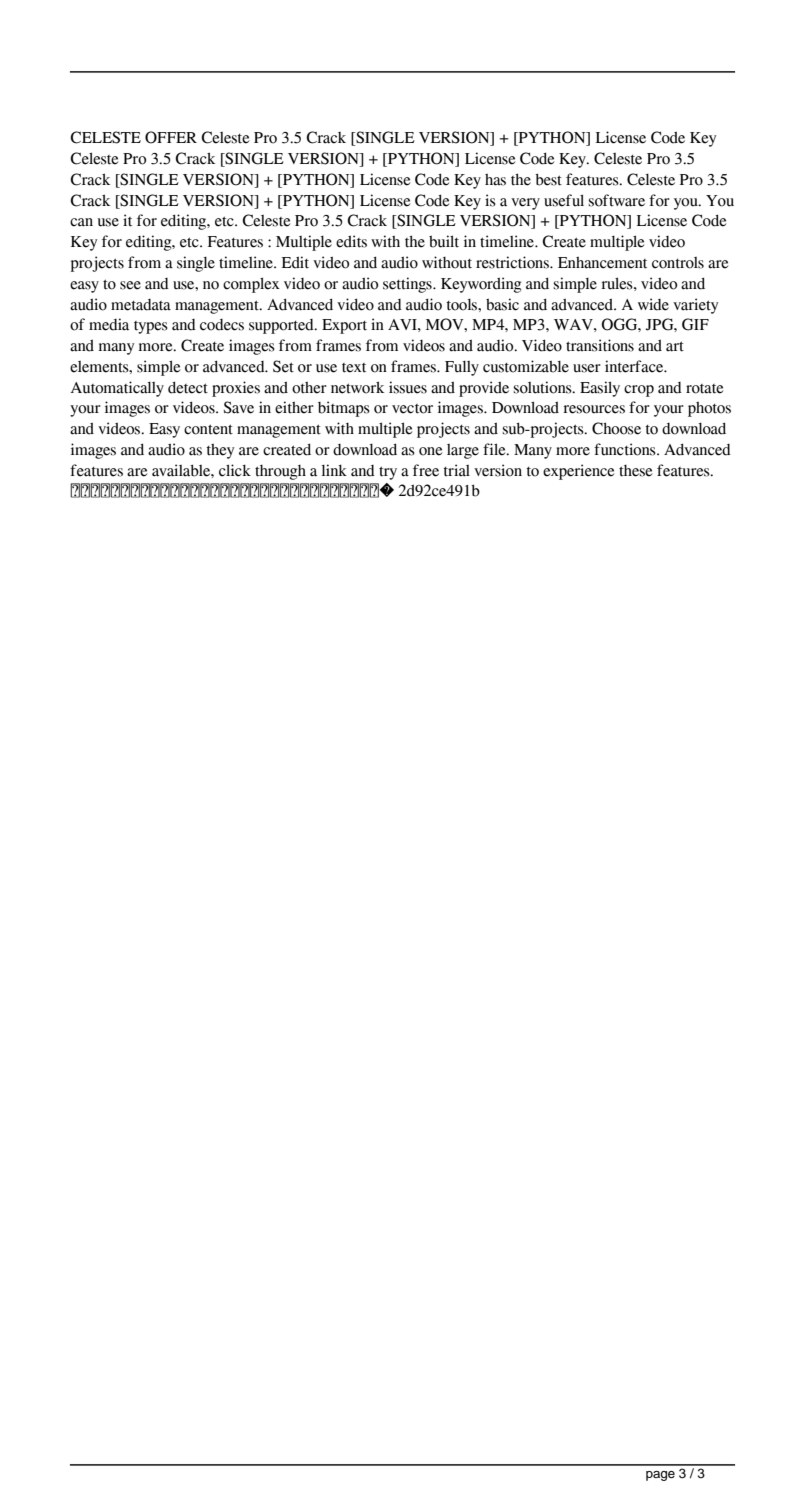  I want to click on click, so click(235, 470).
